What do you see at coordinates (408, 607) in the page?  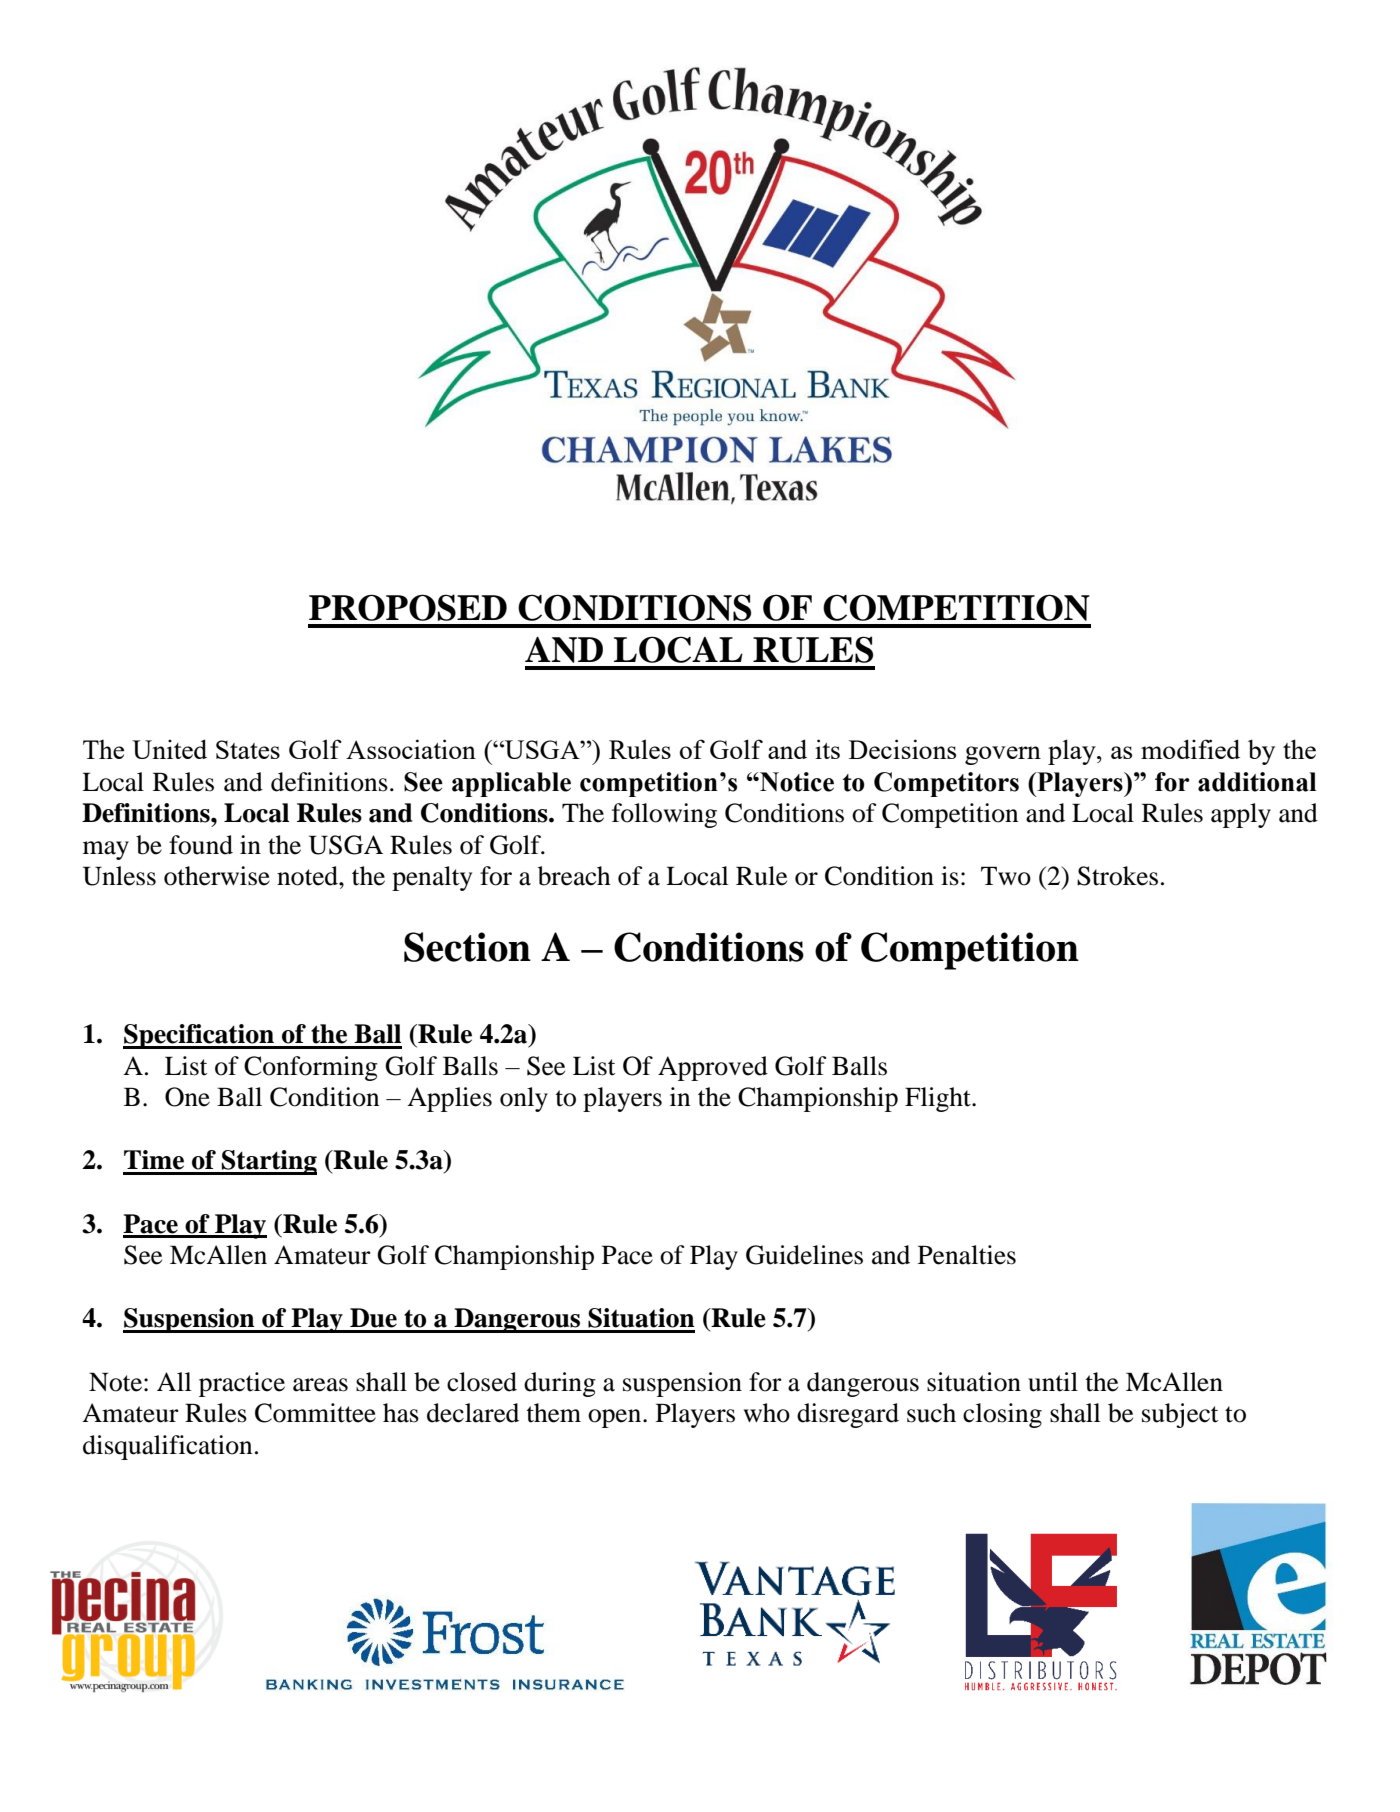 I see `PROPOSED` at bounding box center [408, 607].
